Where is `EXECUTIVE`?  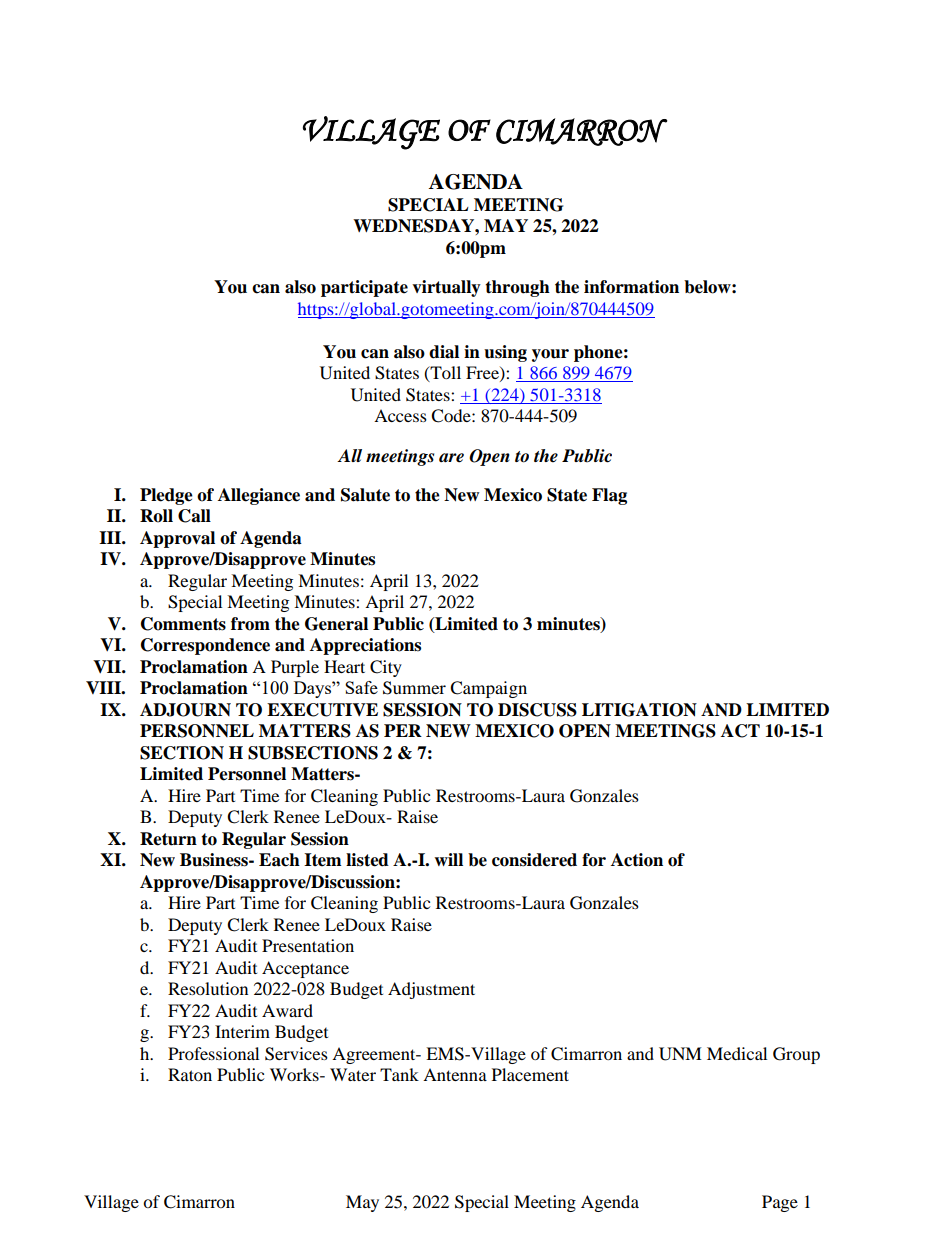 EXECUTIVE is located at coordinates (322, 710).
